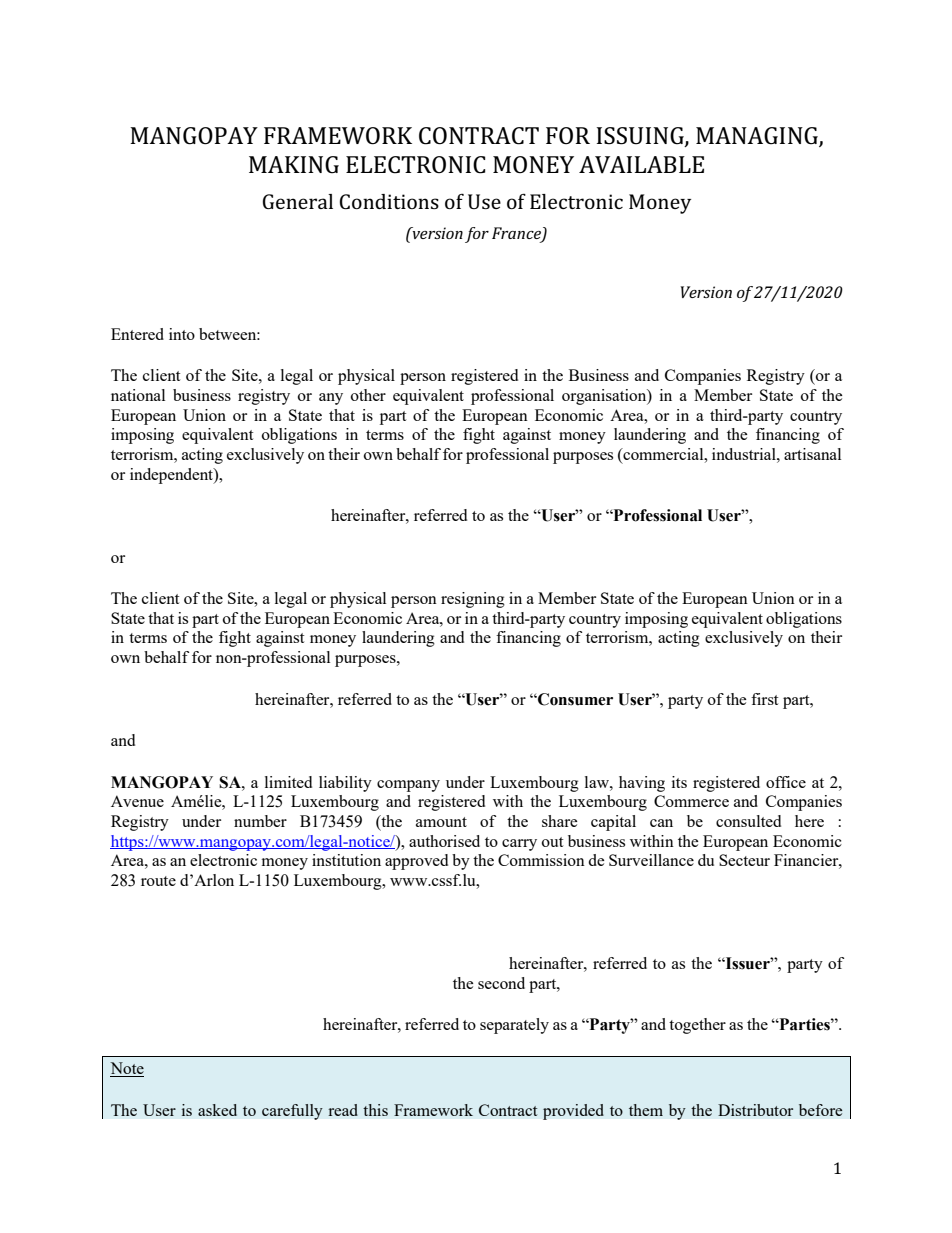 This screenshot has height=1233, width=952. What do you see at coordinates (786, 782) in the screenshot?
I see `office` at bounding box center [786, 782].
